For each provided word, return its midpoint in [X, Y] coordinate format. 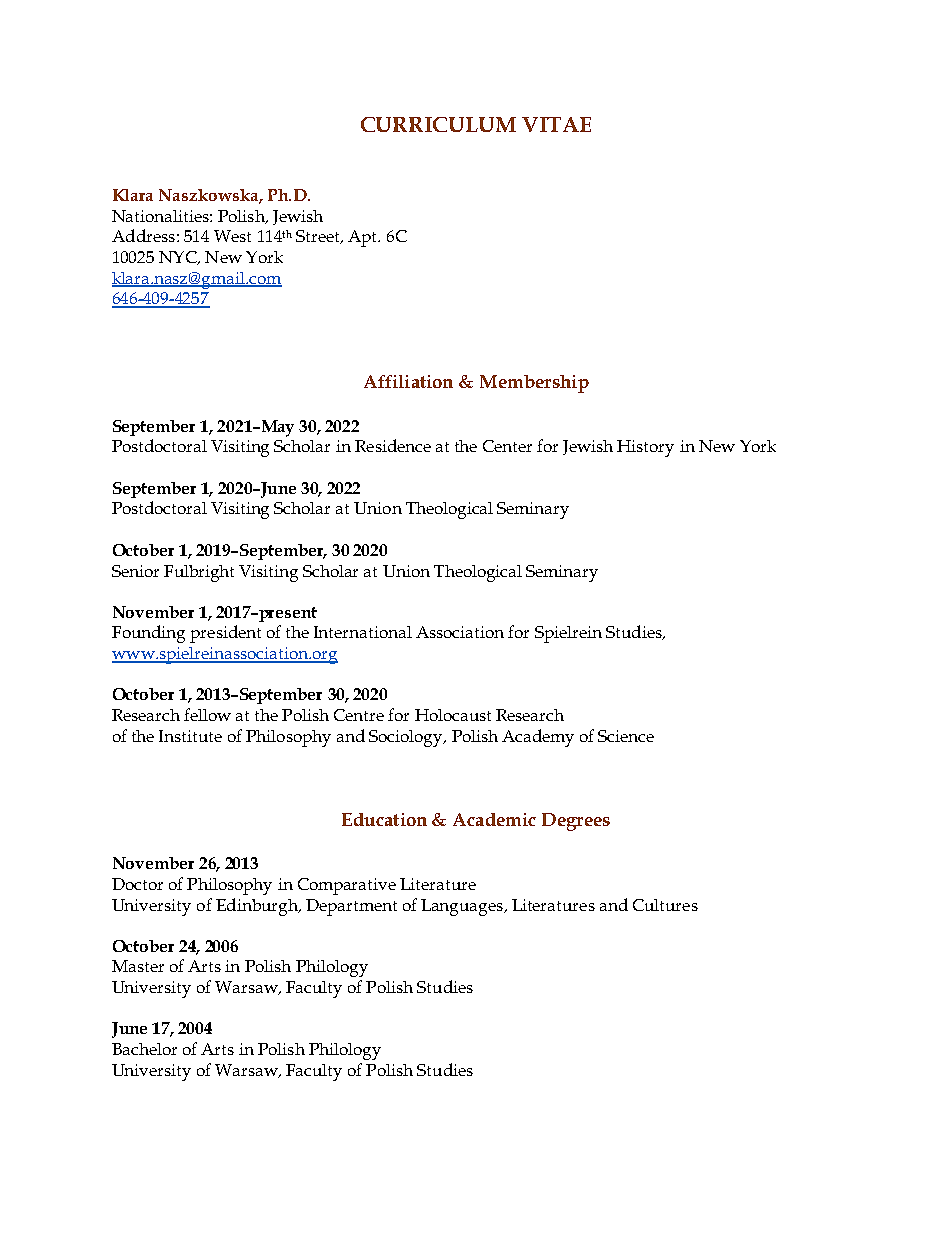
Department [351, 907]
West [232, 236]
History [645, 448]
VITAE [556, 124]
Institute [190, 736]
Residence [393, 445]
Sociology [407, 738]
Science [626, 736]
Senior [135, 571]
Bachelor [144, 1049]
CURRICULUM [438, 124]
